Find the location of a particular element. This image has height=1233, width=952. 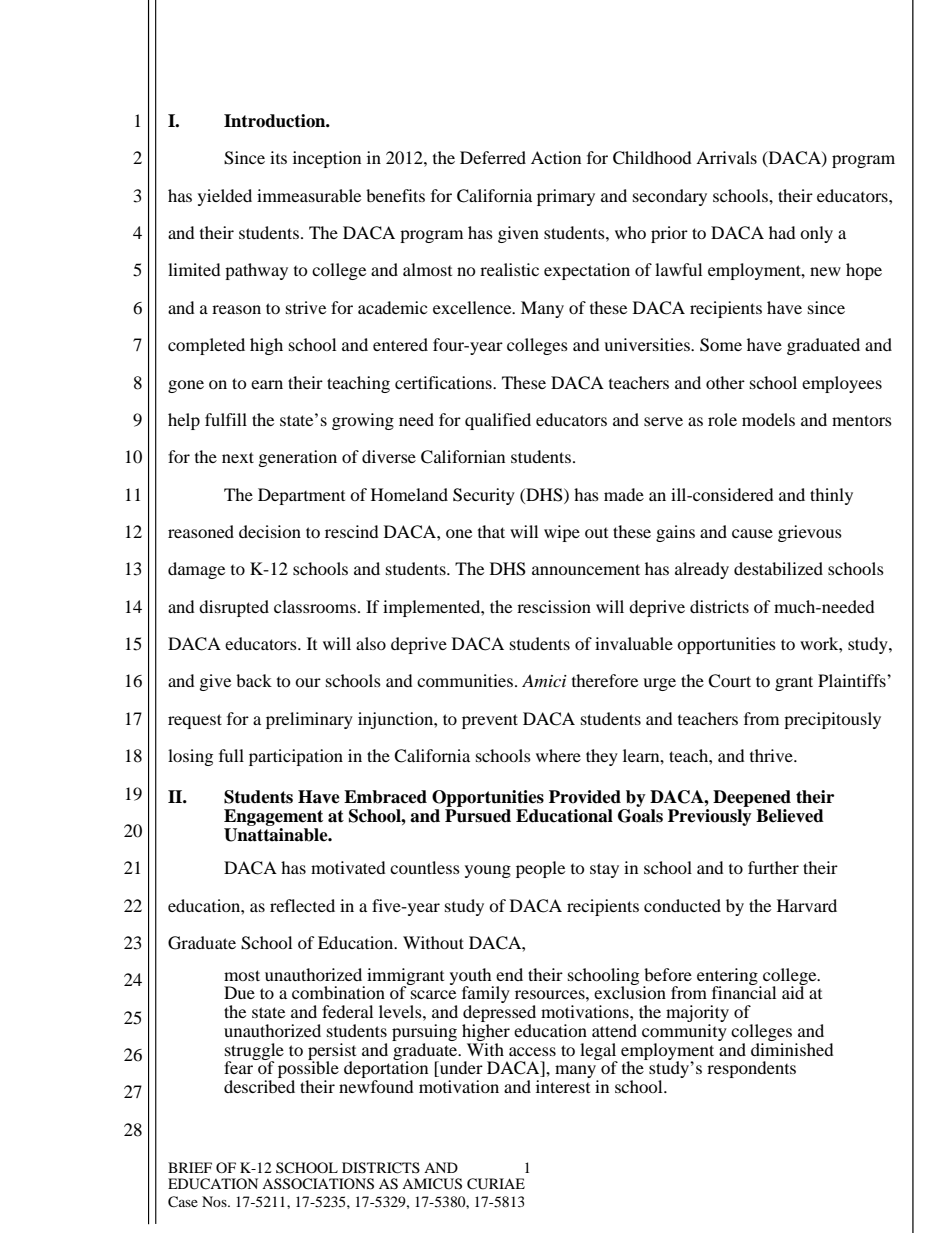

fulfill is located at coordinates (226, 419).
